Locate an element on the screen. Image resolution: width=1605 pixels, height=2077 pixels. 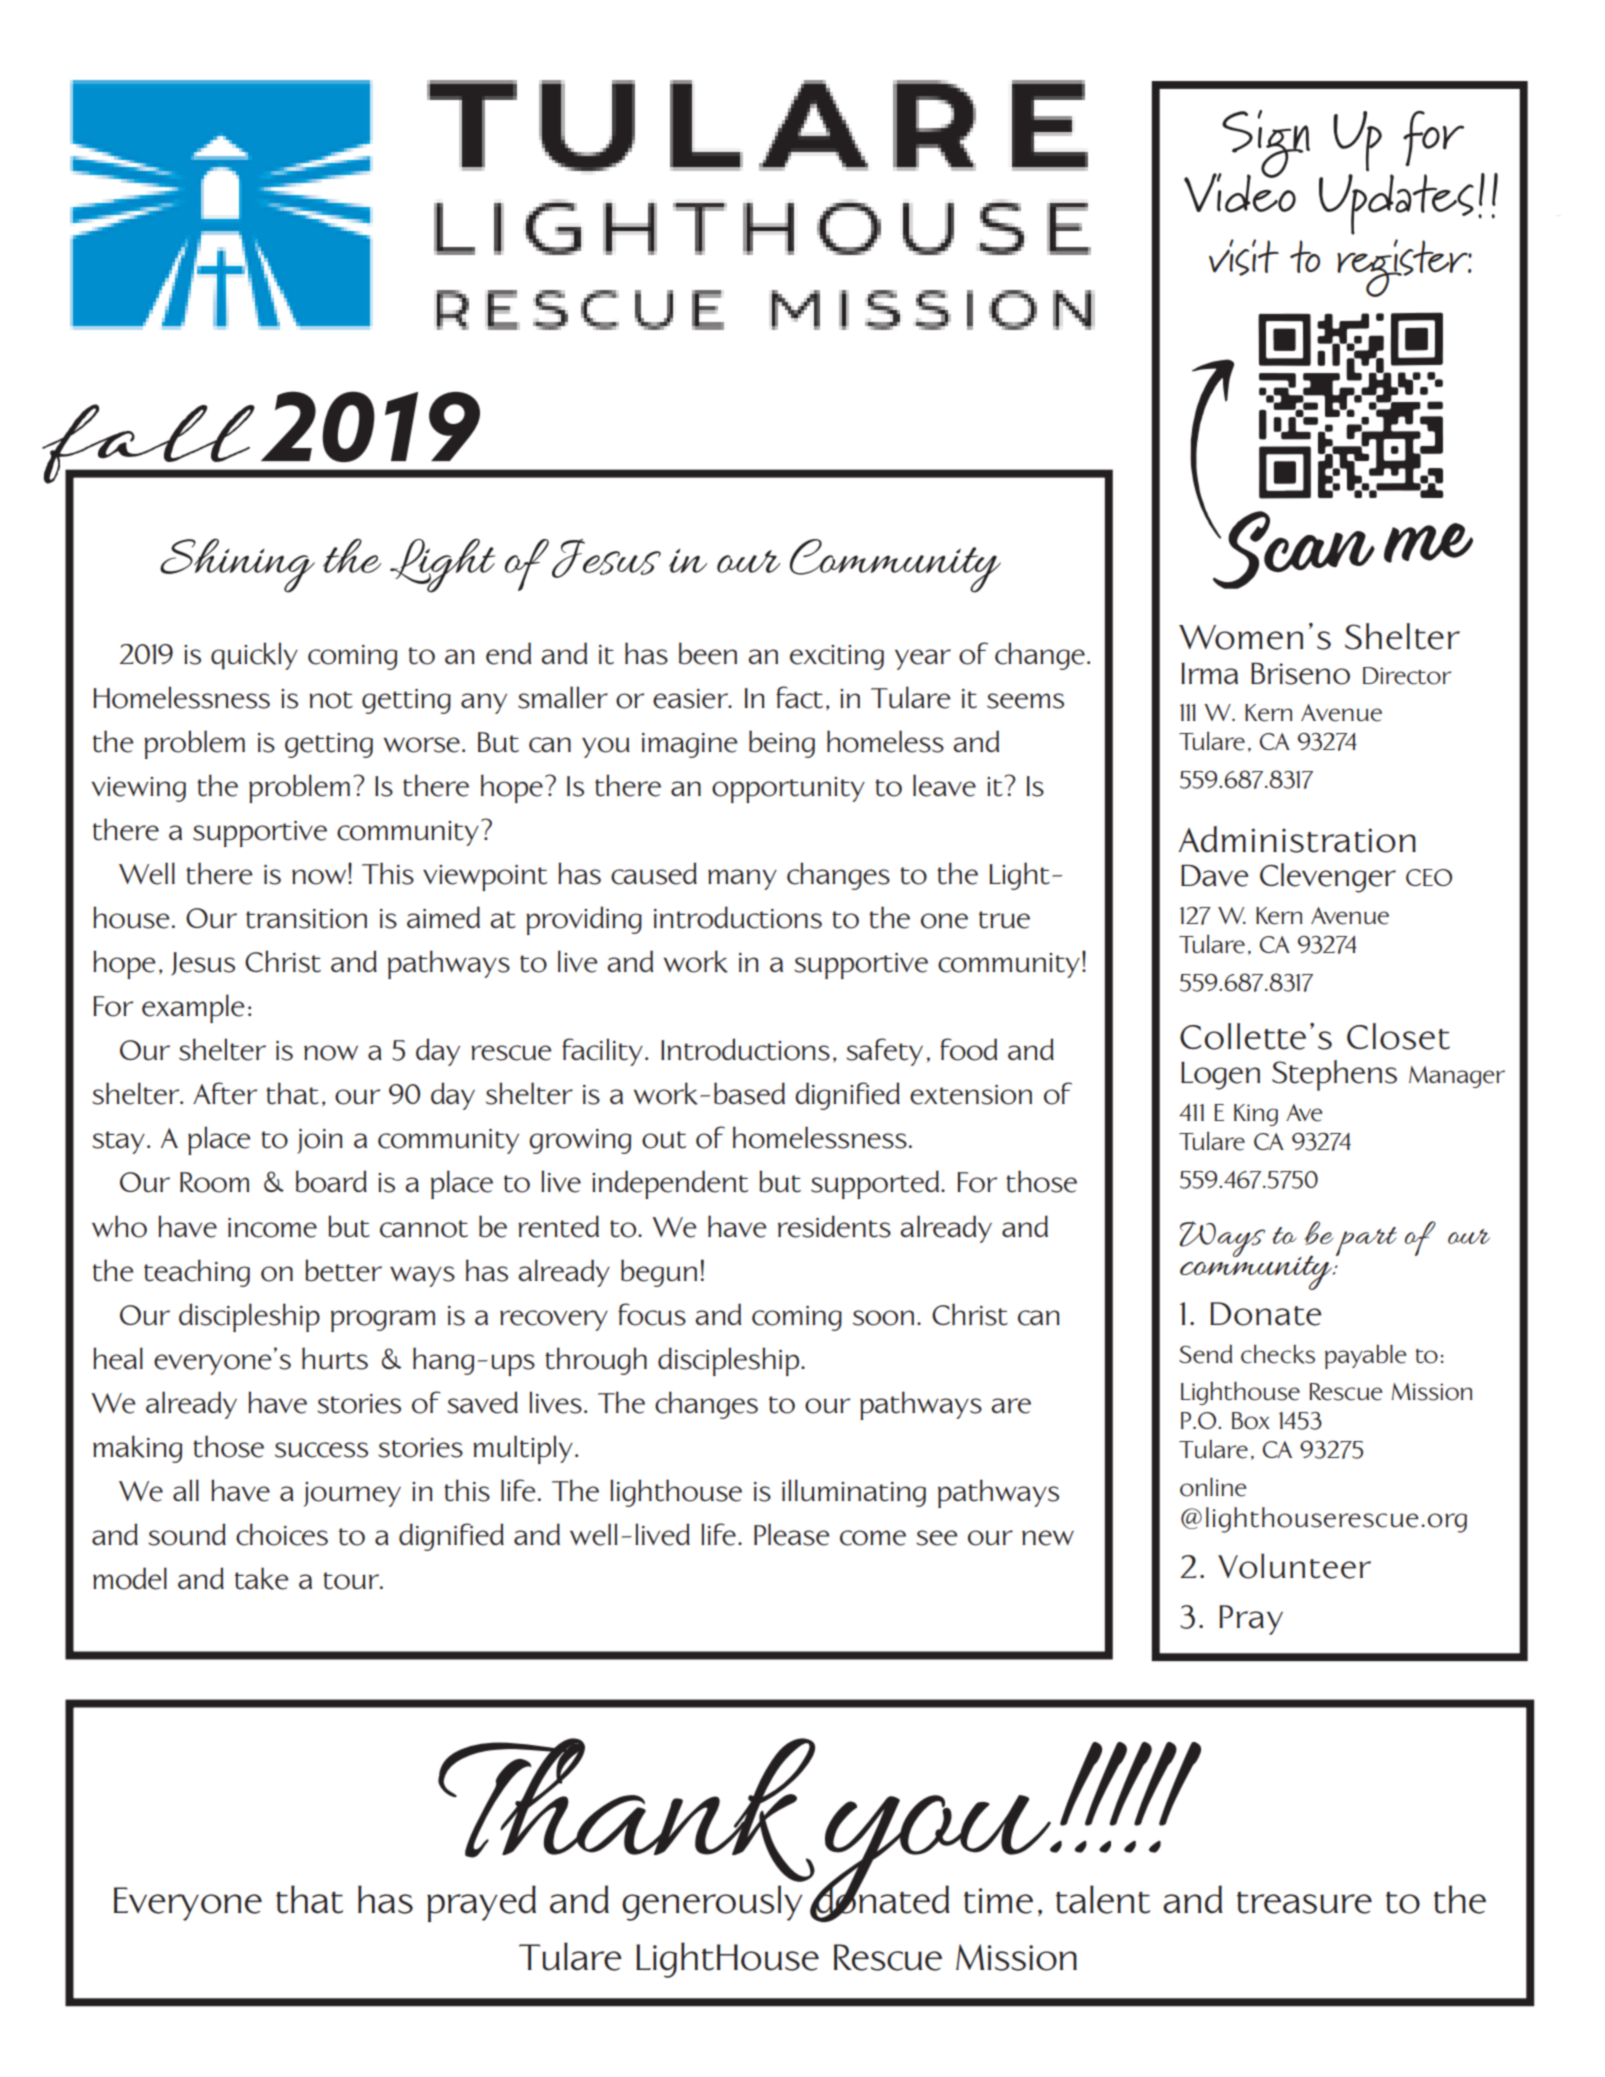
example is located at coordinates (193, 1008).
